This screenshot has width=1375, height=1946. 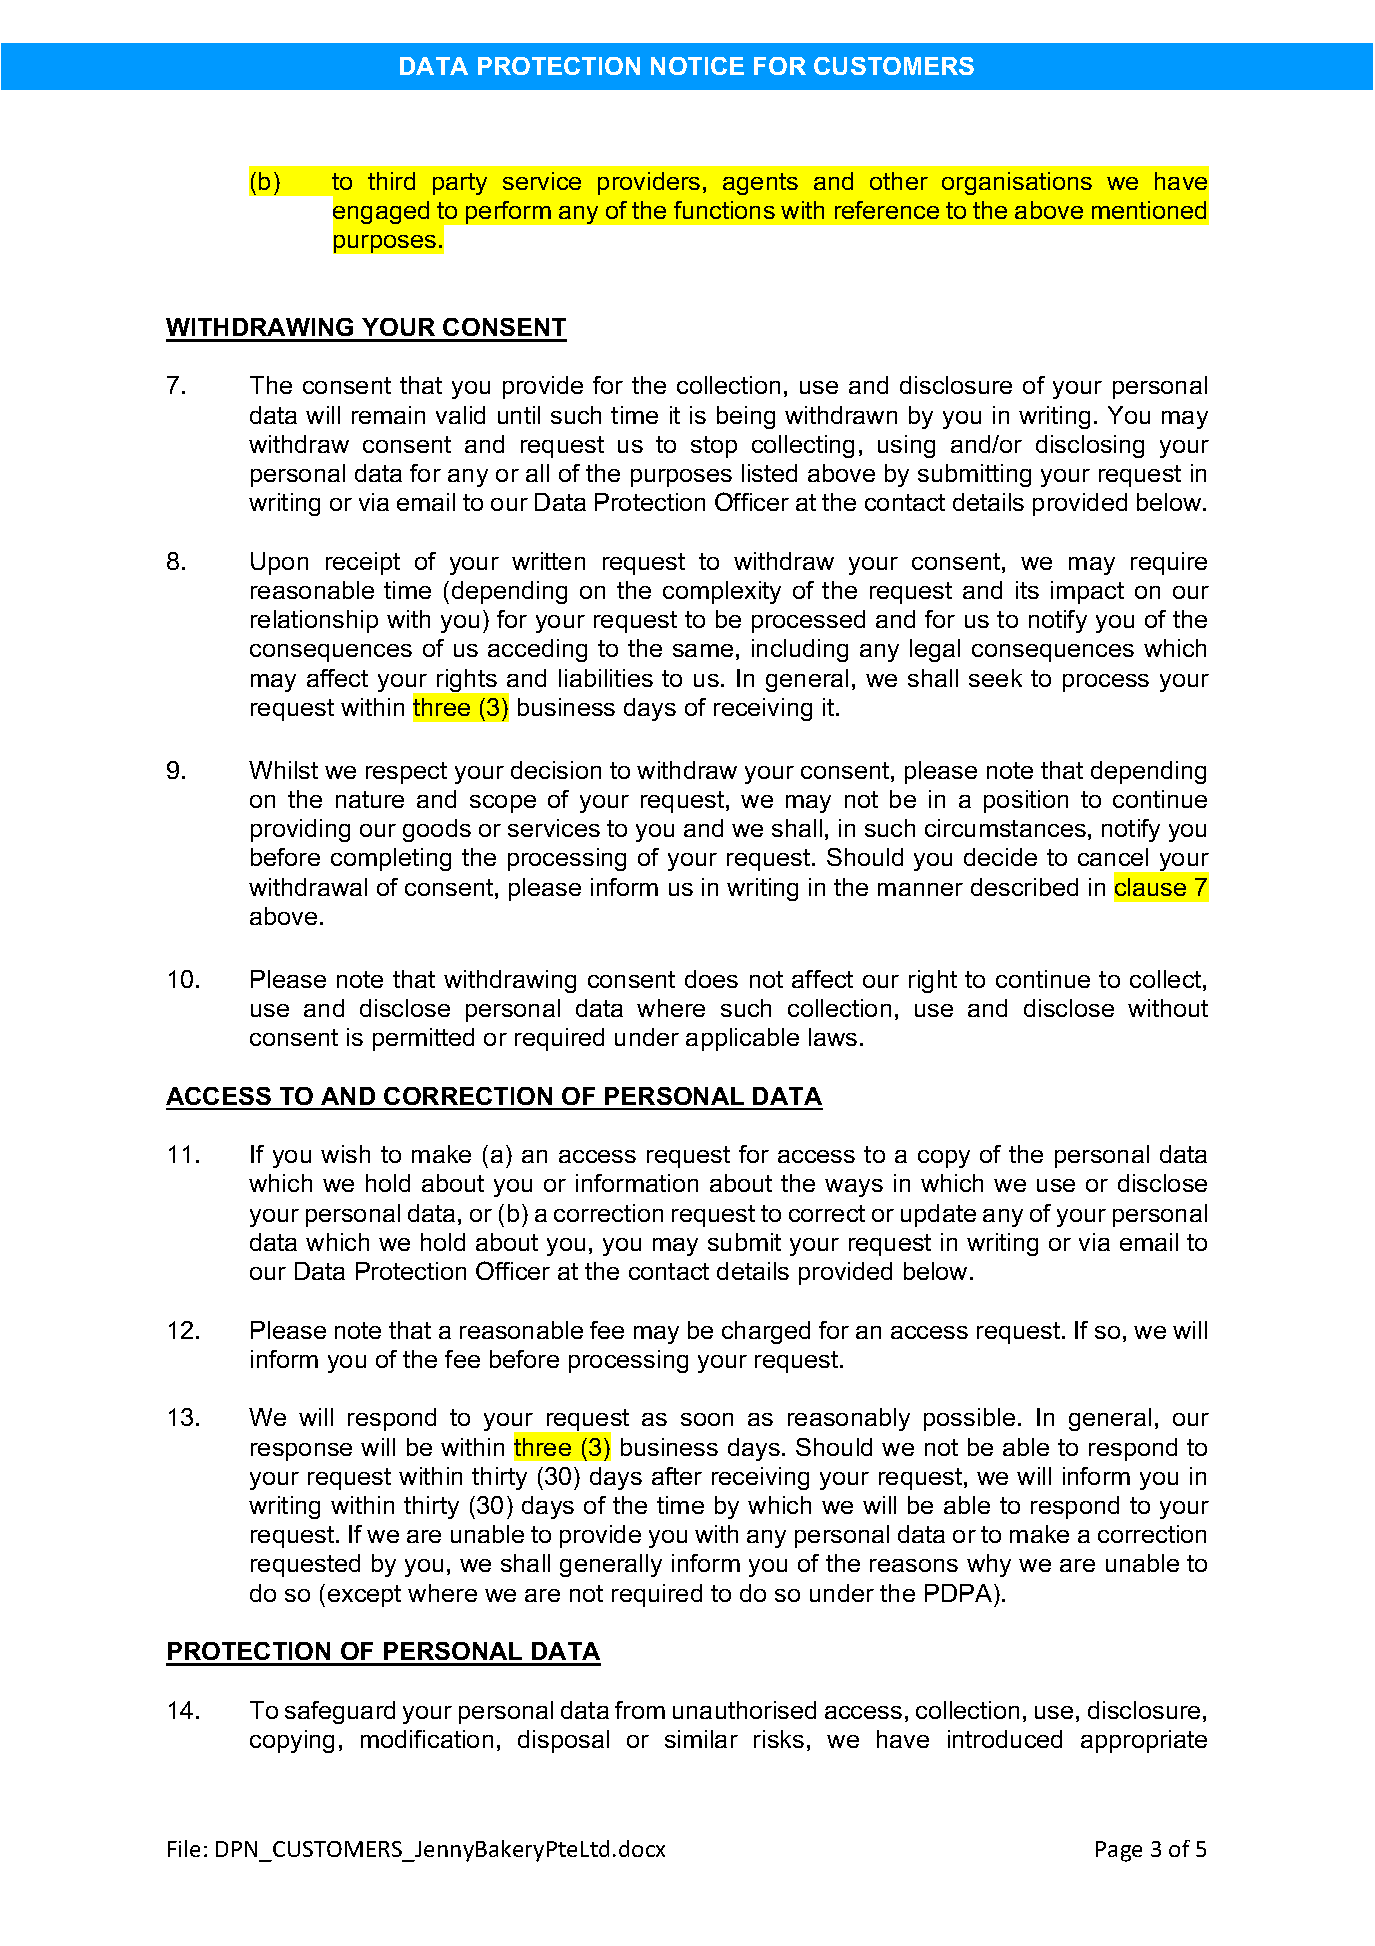 What do you see at coordinates (711, 979) in the screenshot?
I see `does` at bounding box center [711, 979].
